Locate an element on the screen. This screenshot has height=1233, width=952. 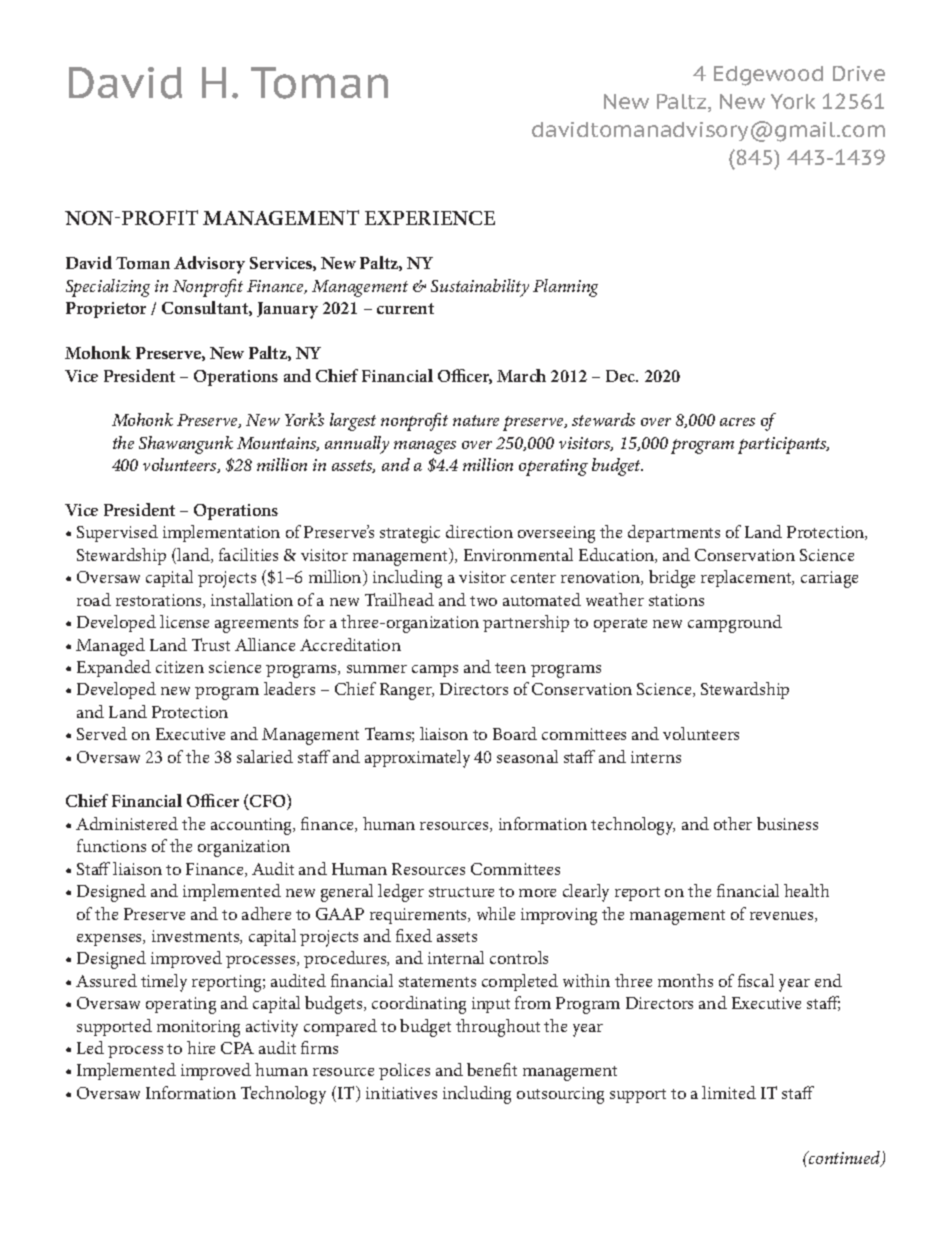
Sustainability is located at coordinates (480, 288).
